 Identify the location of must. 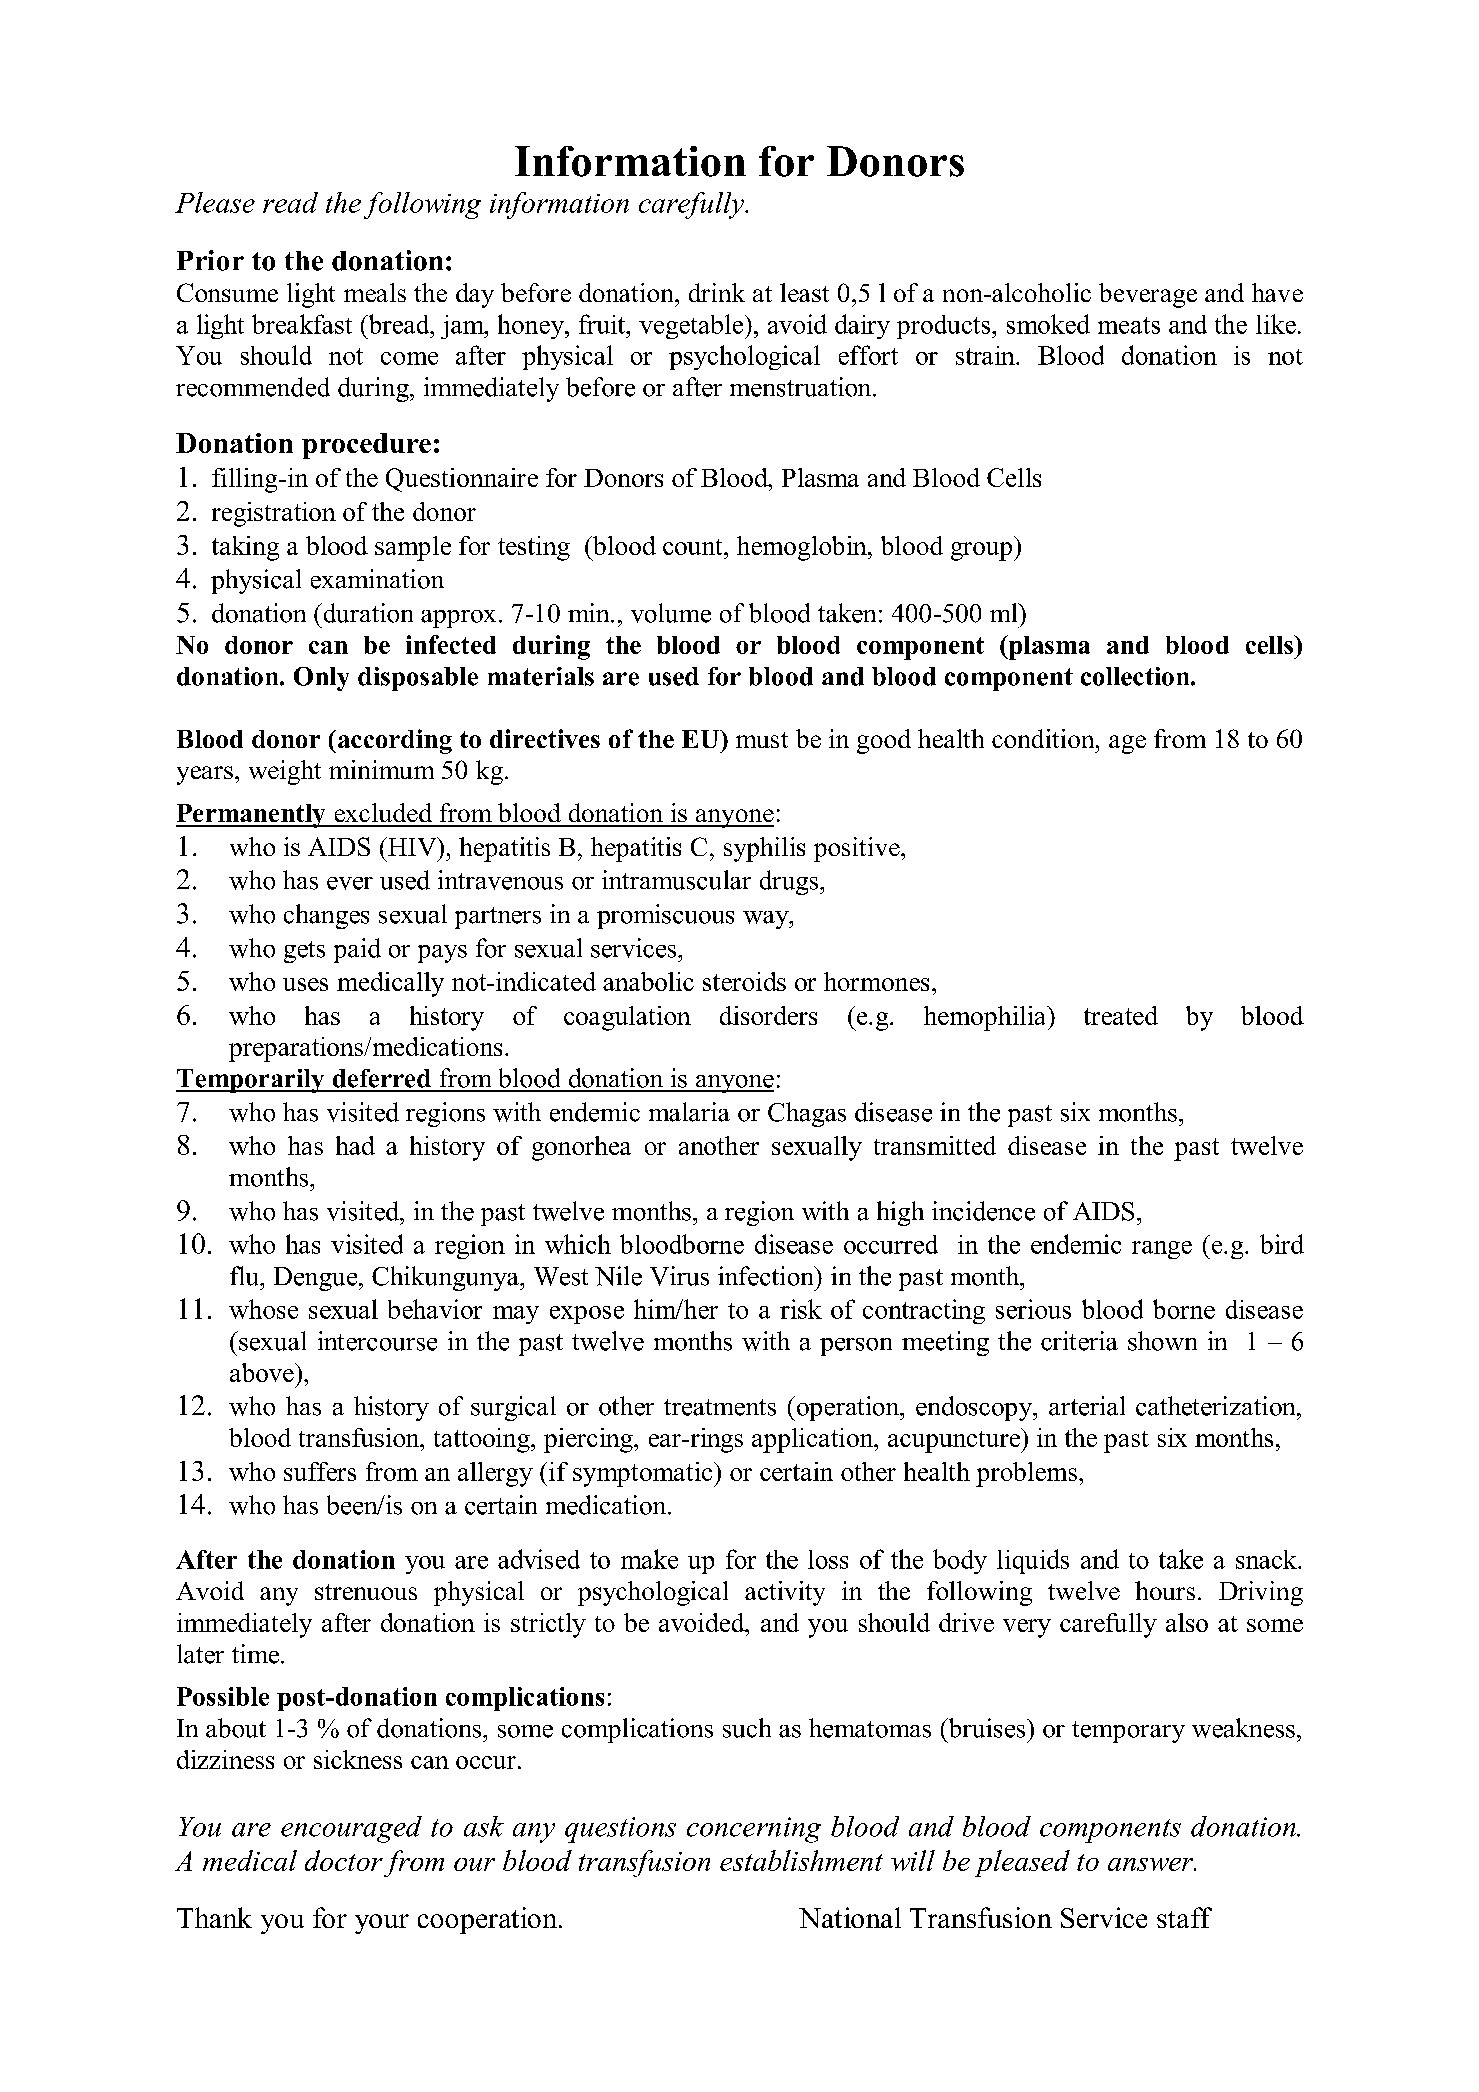
(762, 740).
